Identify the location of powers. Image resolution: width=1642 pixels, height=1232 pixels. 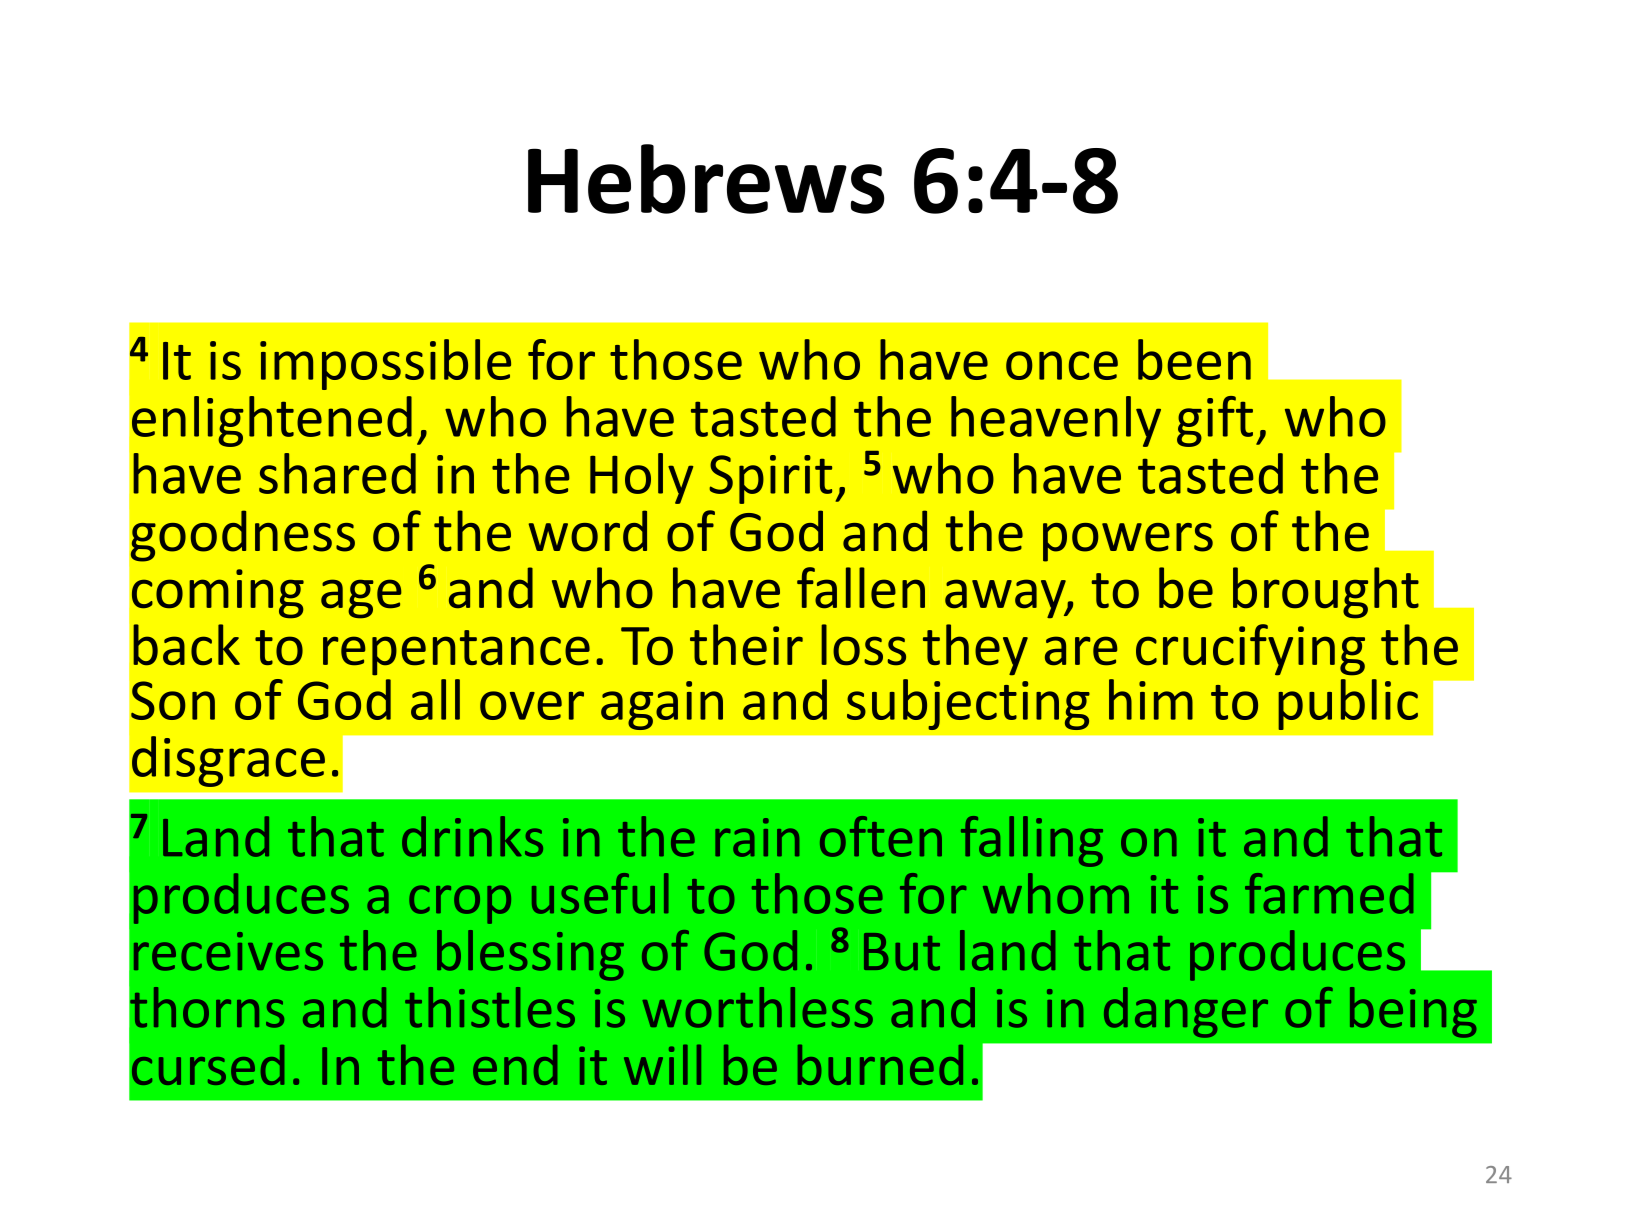
(1128, 542).
